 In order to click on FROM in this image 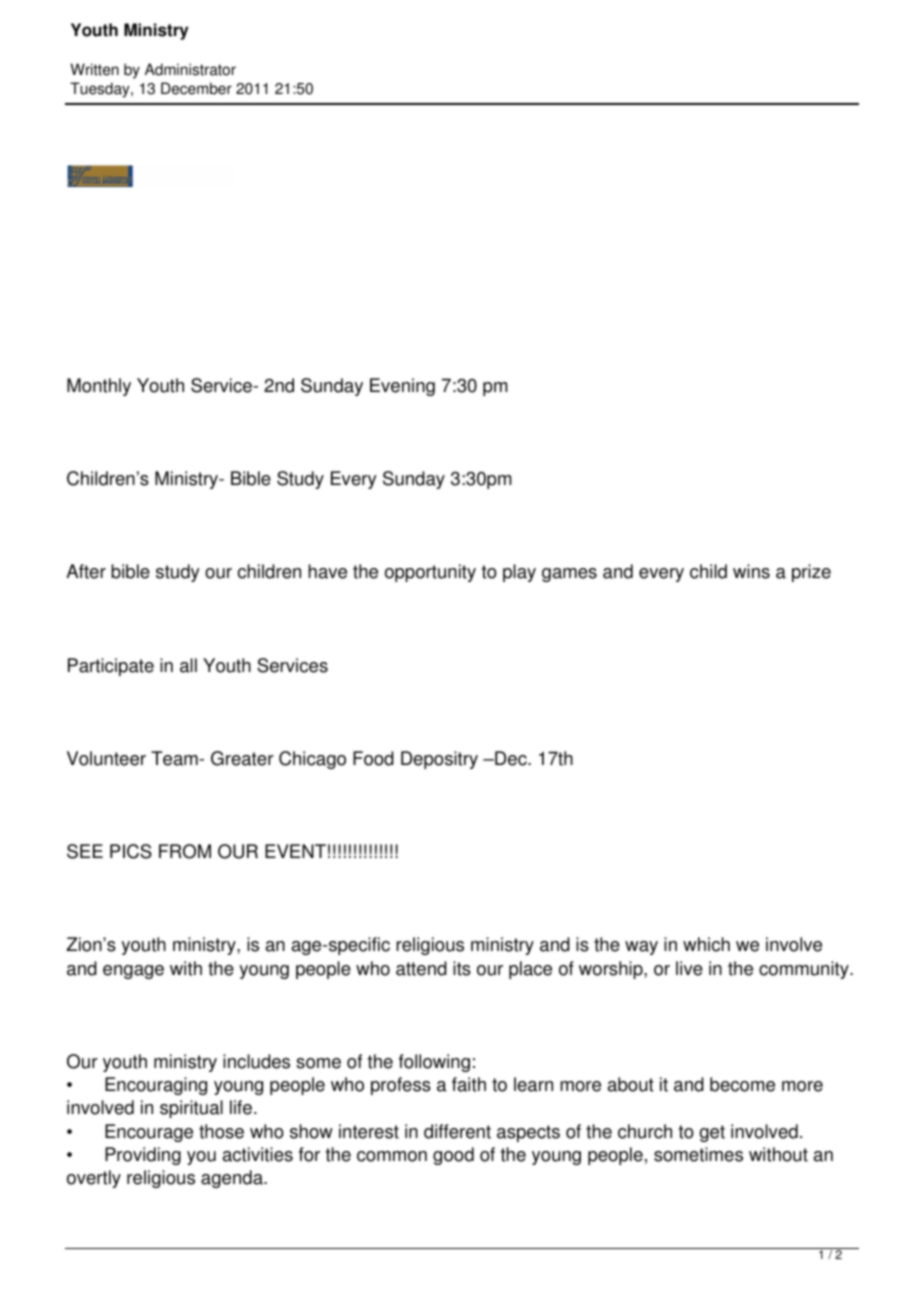, I will do `click(185, 851)`.
